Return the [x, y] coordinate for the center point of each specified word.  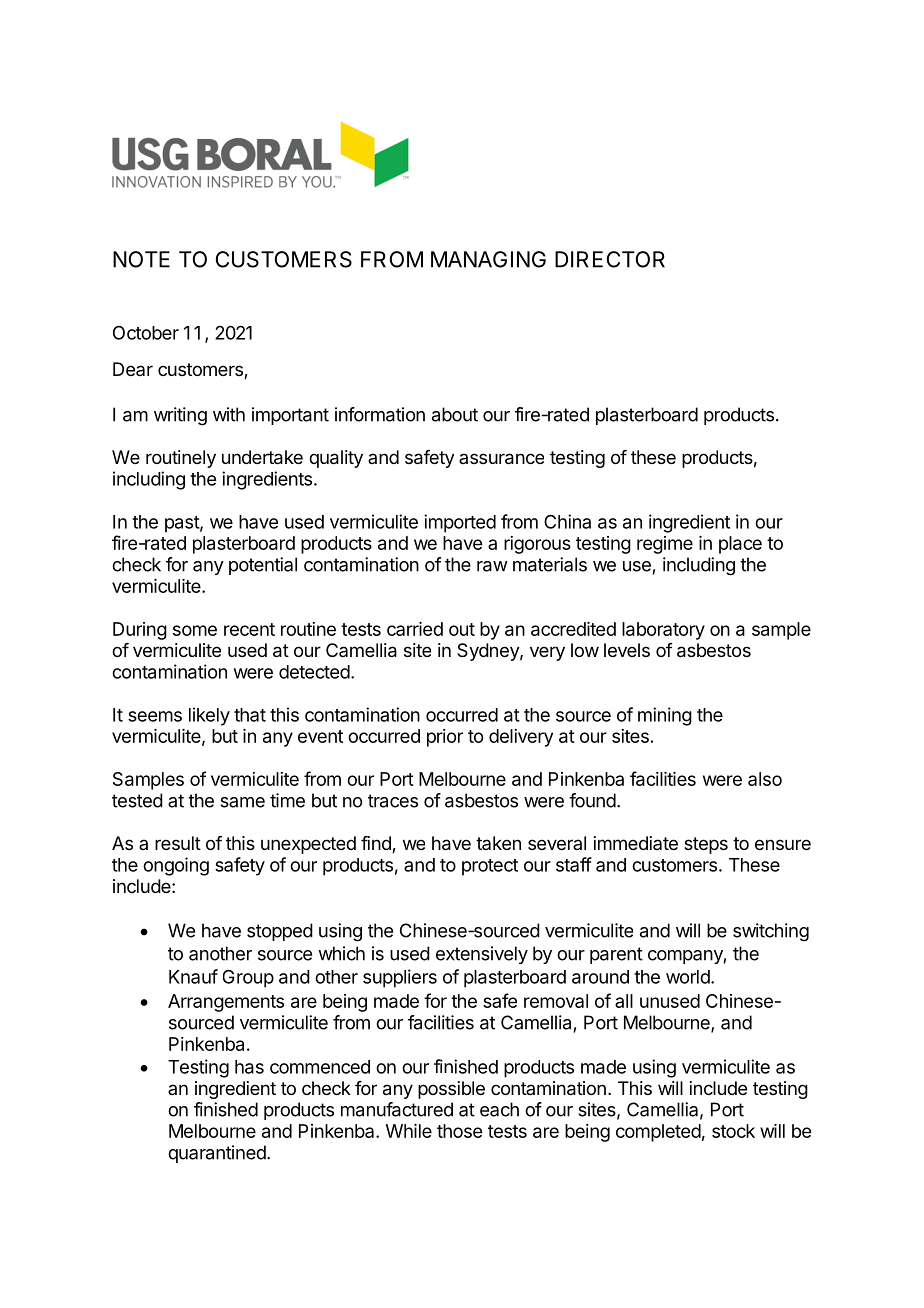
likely [209, 716]
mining [665, 716]
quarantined [217, 1154]
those [459, 1131]
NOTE [141, 259]
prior [445, 738]
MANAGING [488, 259]
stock [733, 1131]
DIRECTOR [610, 259]
